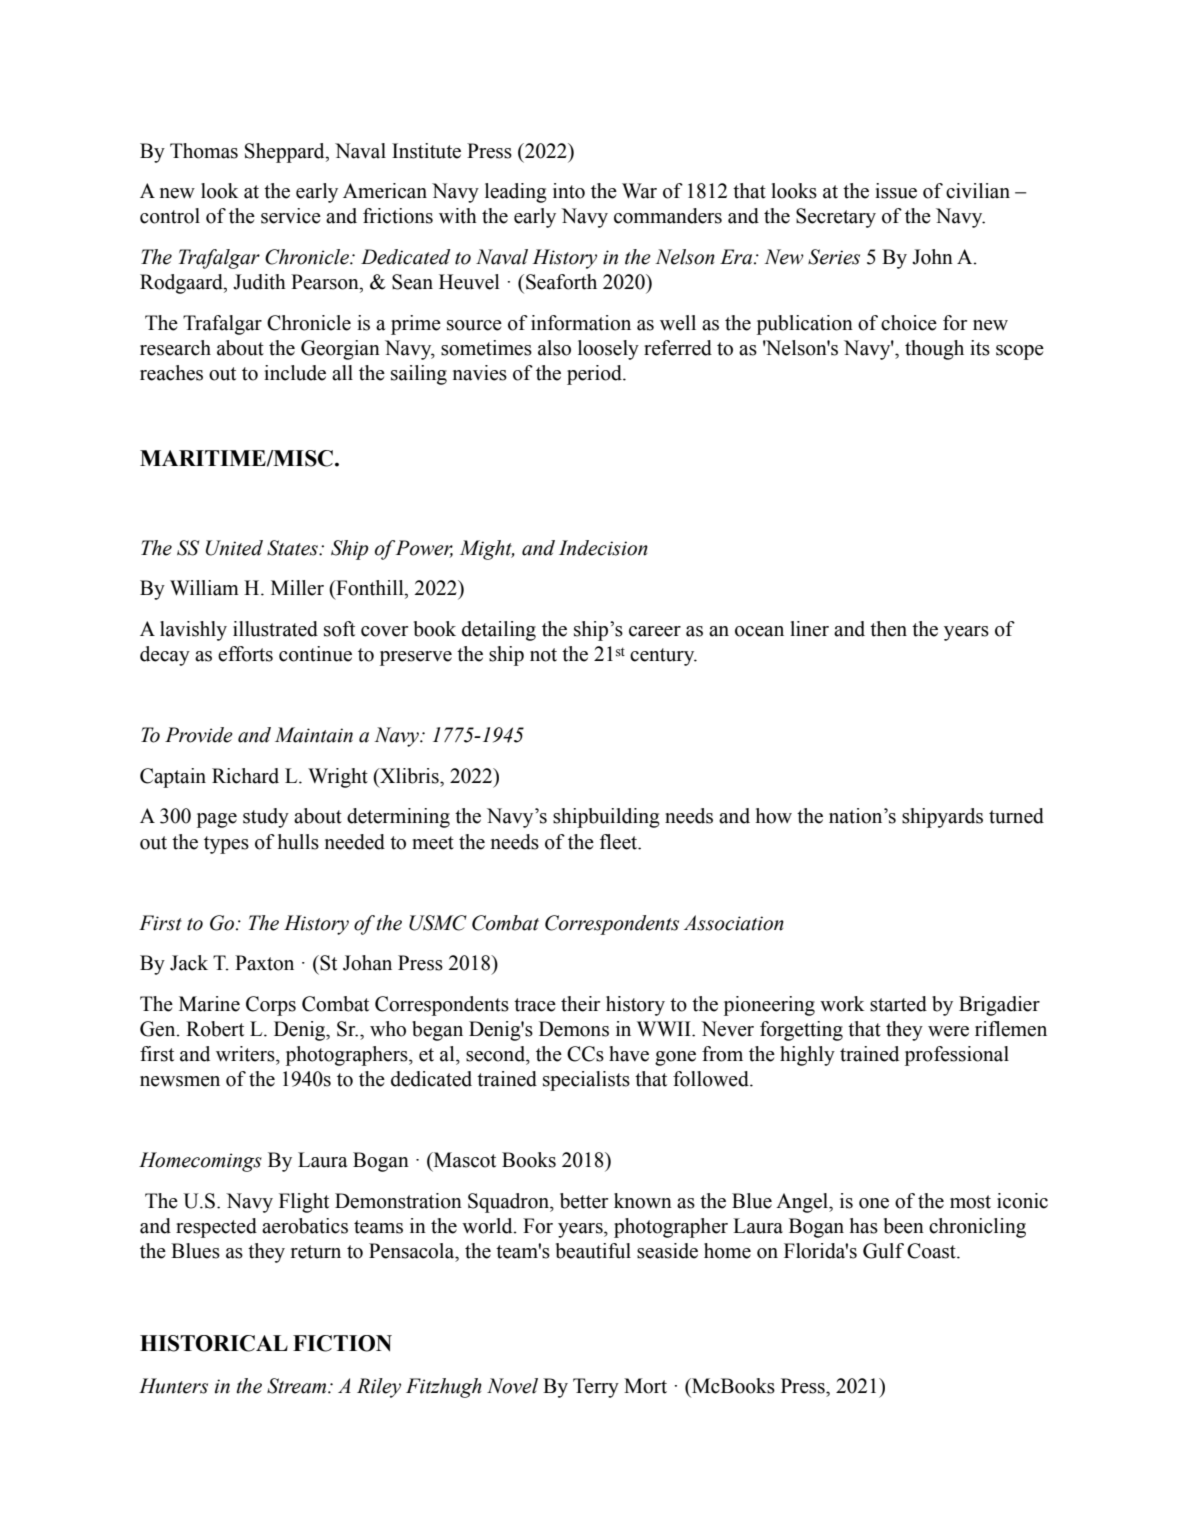 Image resolution: width=1189 pixels, height=1538 pixels. What do you see at coordinates (896, 191) in the page?
I see `issue` at bounding box center [896, 191].
